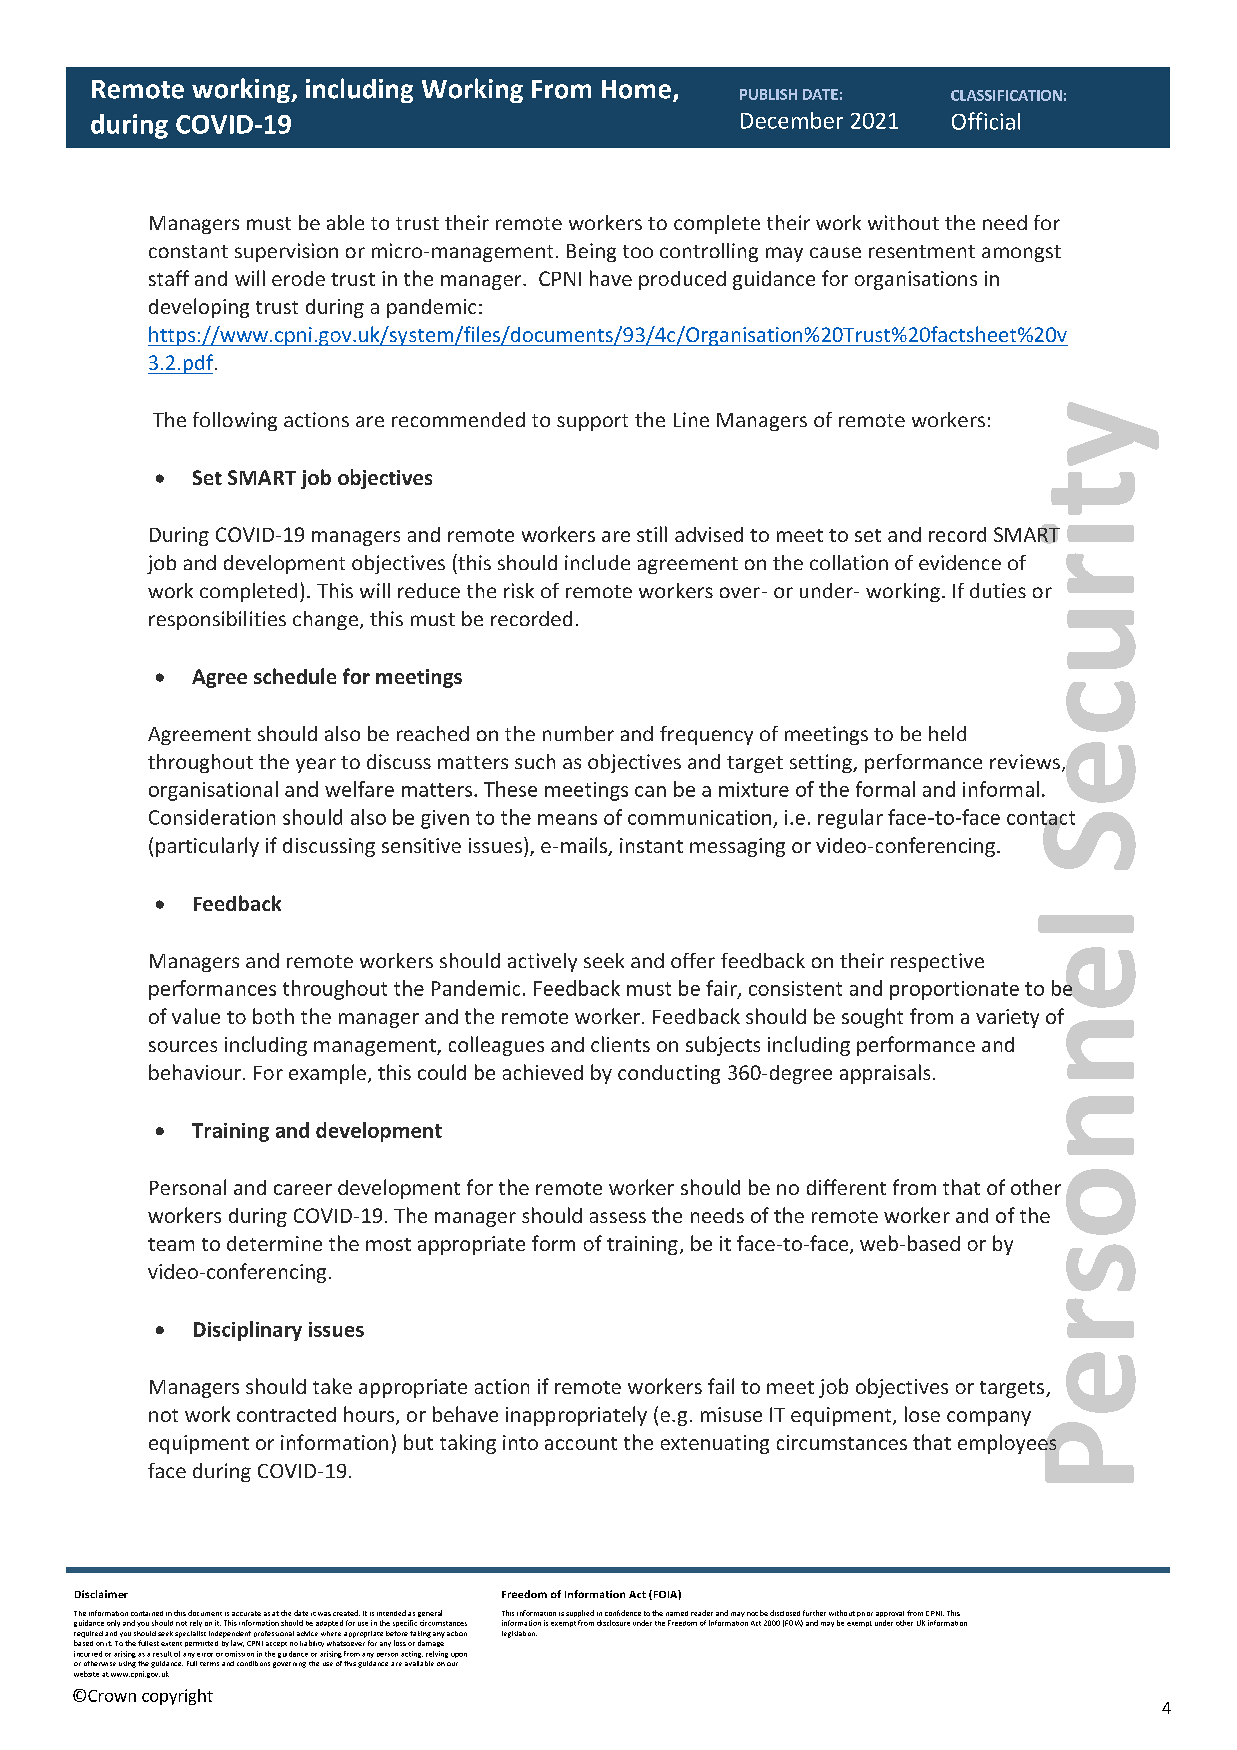  What do you see at coordinates (937, 962) in the document?
I see `respective` at bounding box center [937, 962].
